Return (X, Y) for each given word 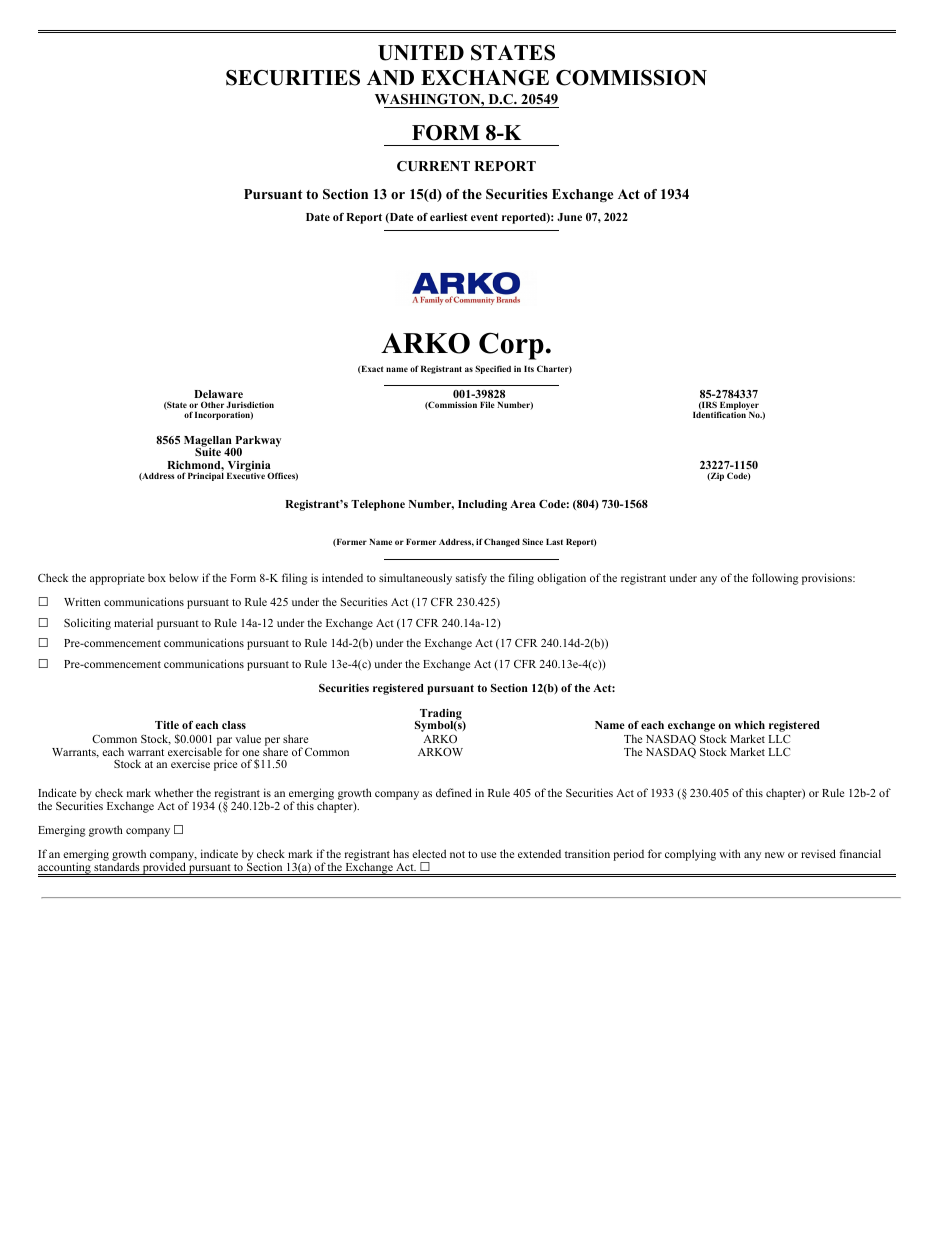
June (569, 217)
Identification (720, 413)
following (775, 579)
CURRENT (433, 166)
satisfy (471, 579)
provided (164, 869)
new (775, 855)
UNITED (421, 53)
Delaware (218, 394)
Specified (493, 369)
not (457, 854)
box (157, 577)
